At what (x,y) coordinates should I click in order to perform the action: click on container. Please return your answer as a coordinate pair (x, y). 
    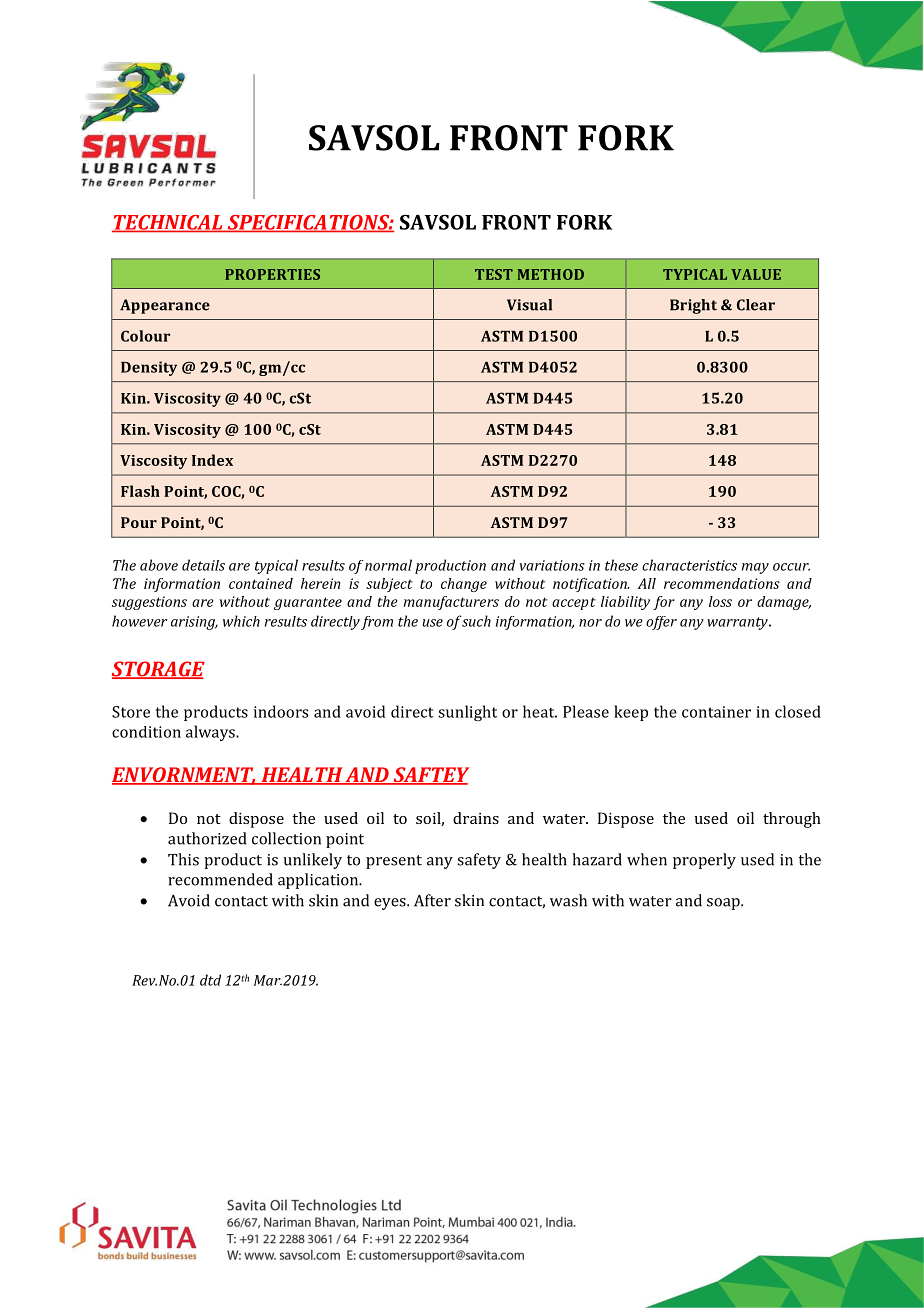
    Looking at the image, I should click on (716, 712).
